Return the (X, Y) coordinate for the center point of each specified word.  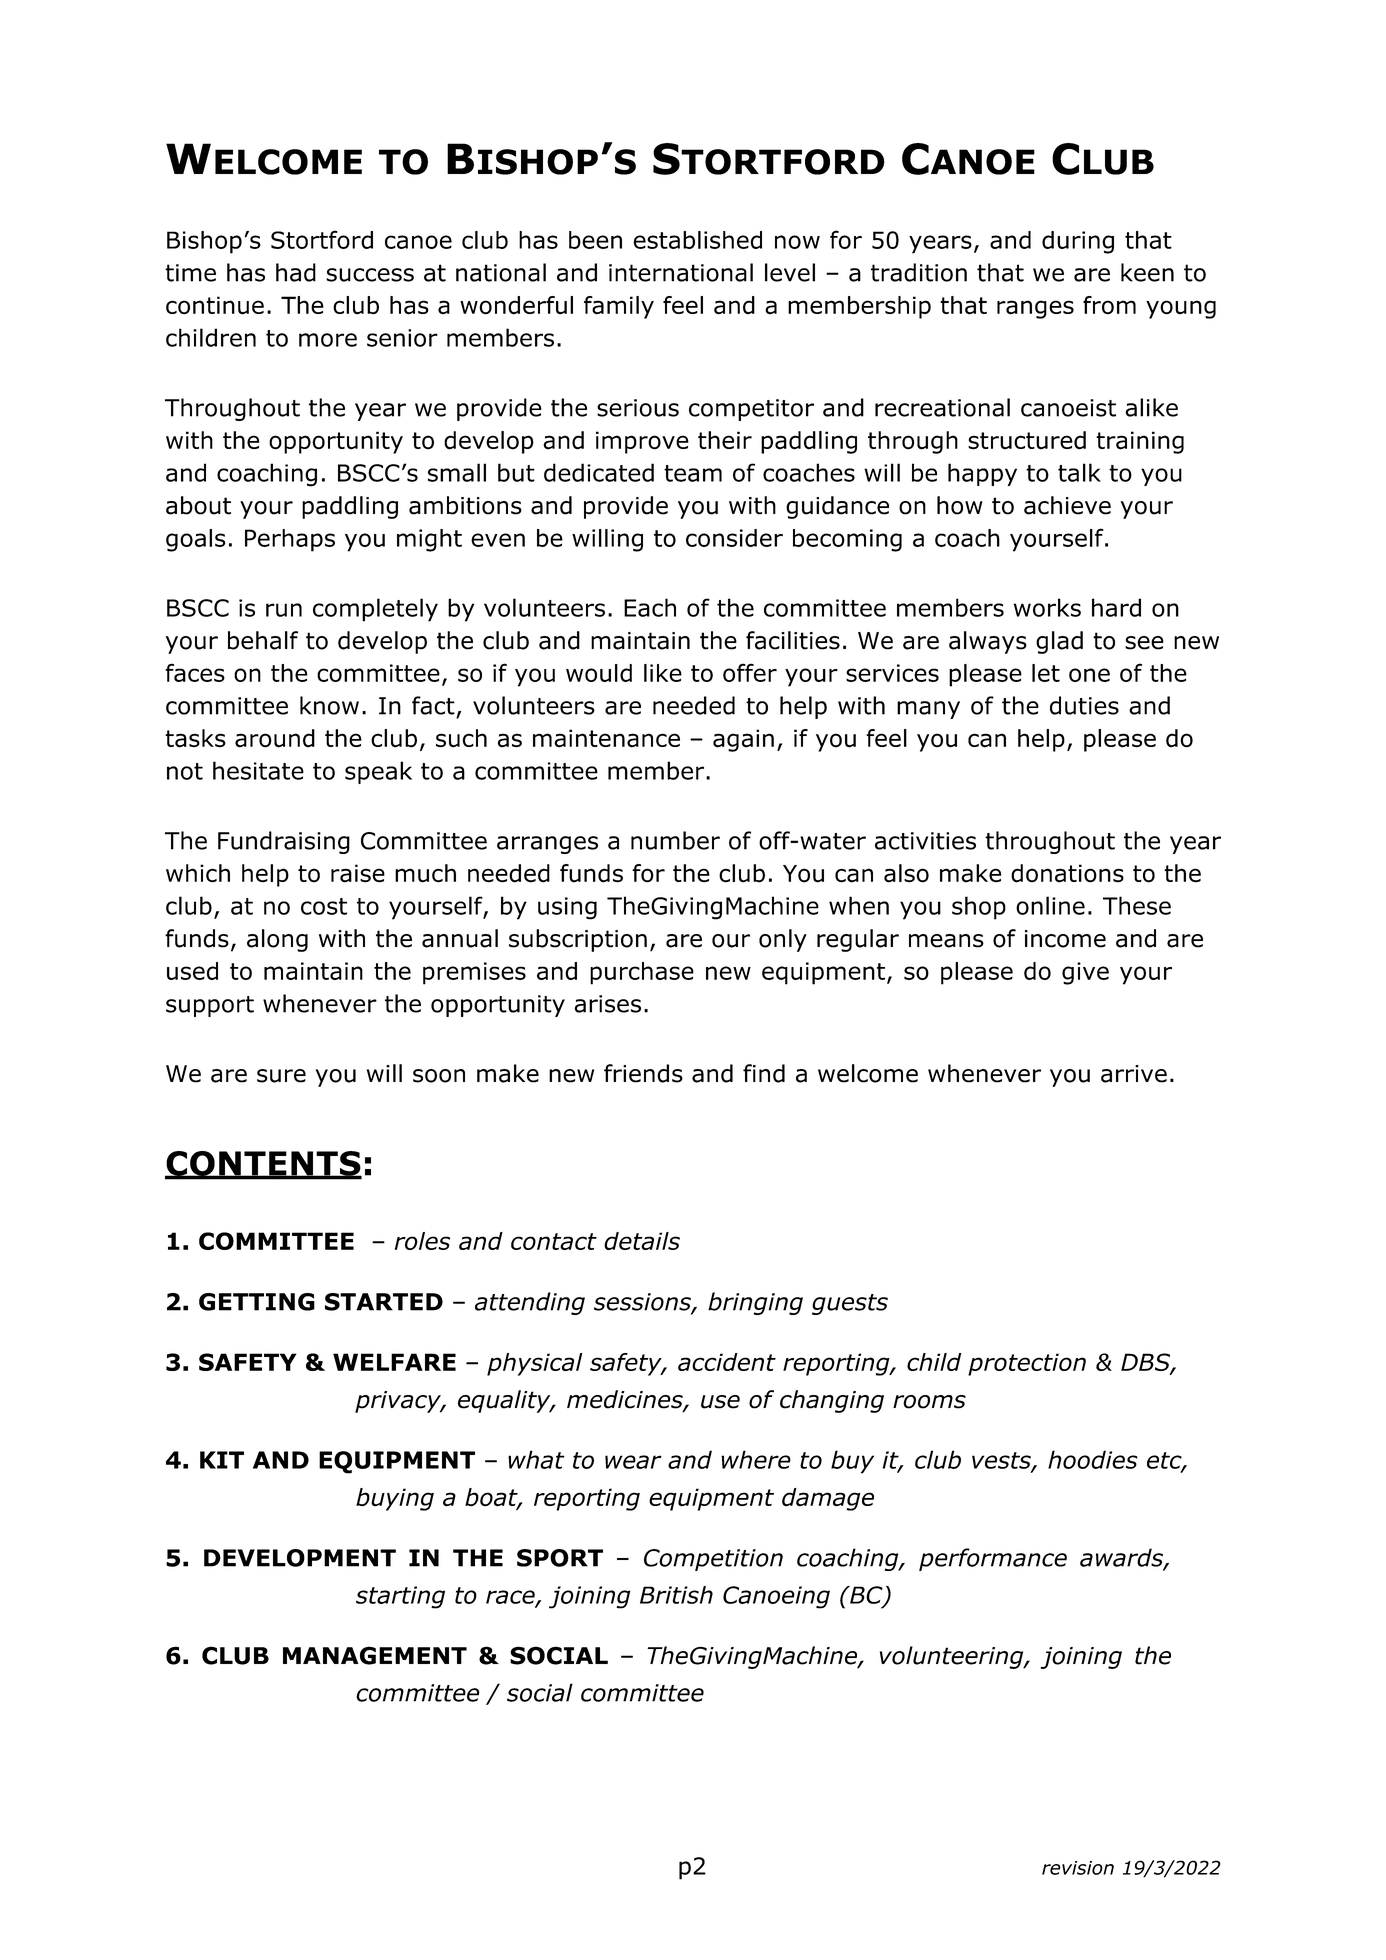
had (296, 272)
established (697, 240)
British (676, 1595)
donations (1067, 873)
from (1109, 305)
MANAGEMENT (375, 1655)
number (675, 840)
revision (1078, 1868)
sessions (643, 1303)
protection (1027, 1364)
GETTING (257, 1302)
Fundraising (284, 842)
